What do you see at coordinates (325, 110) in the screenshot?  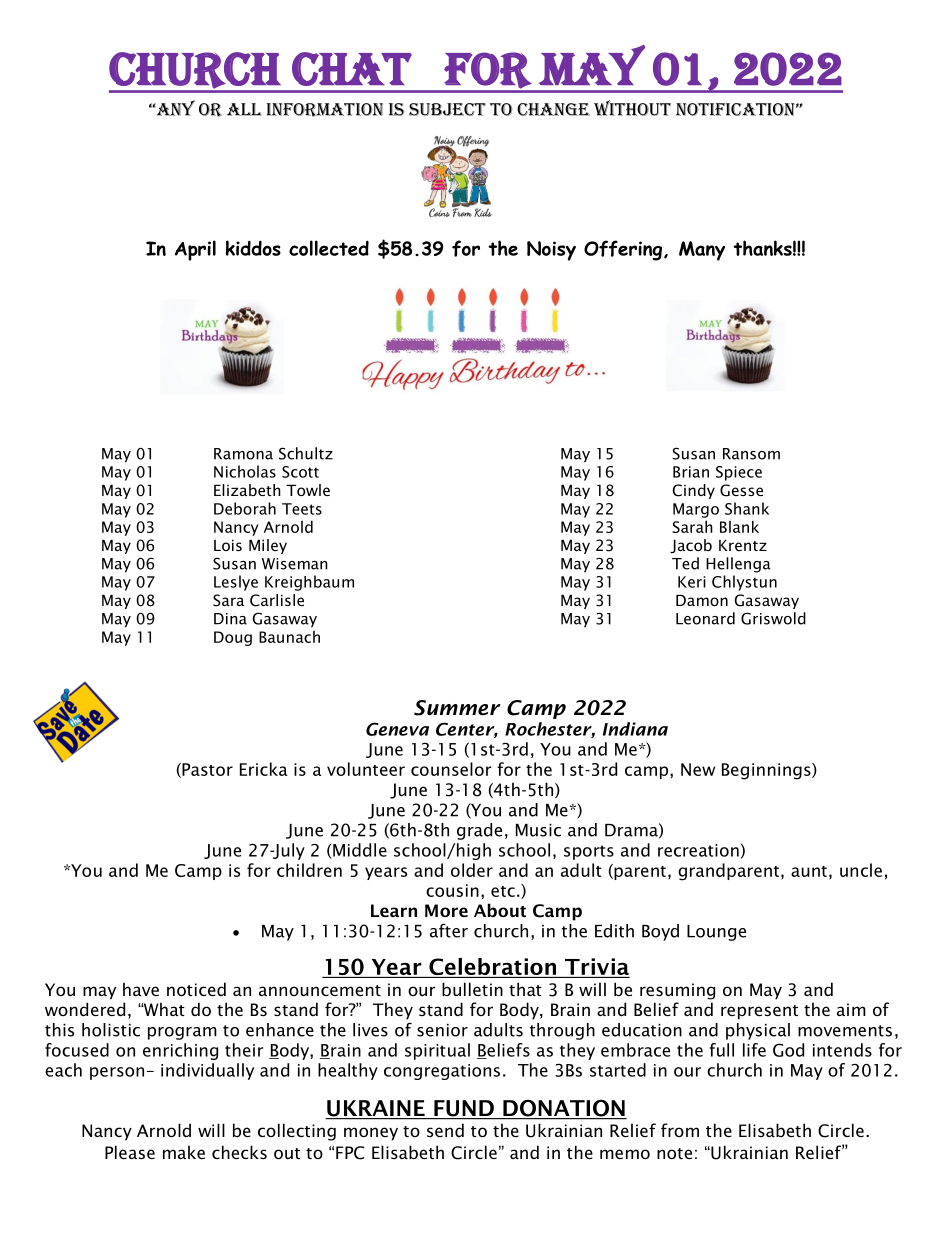 I see `information` at bounding box center [325, 110].
